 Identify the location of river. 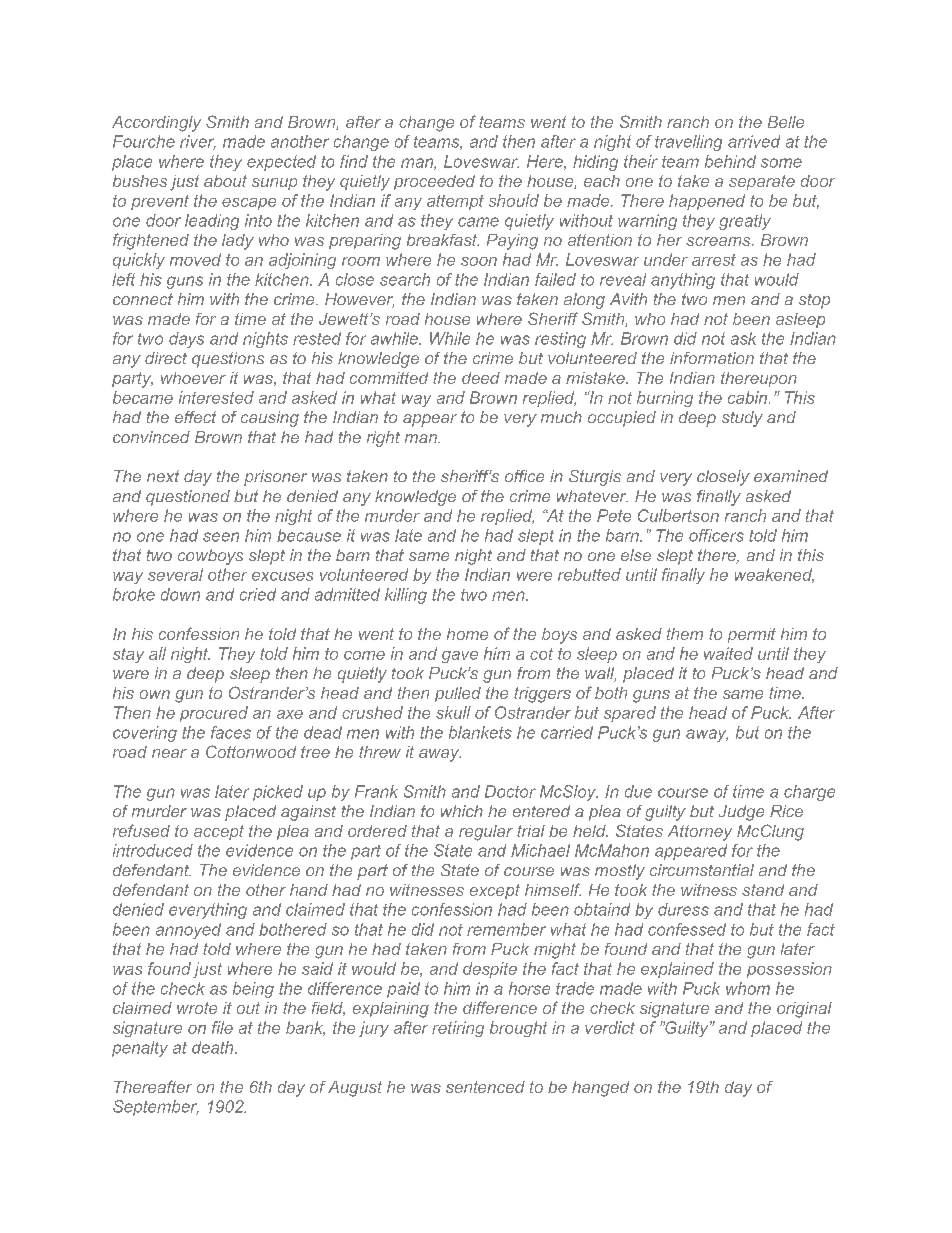
(198, 142).
